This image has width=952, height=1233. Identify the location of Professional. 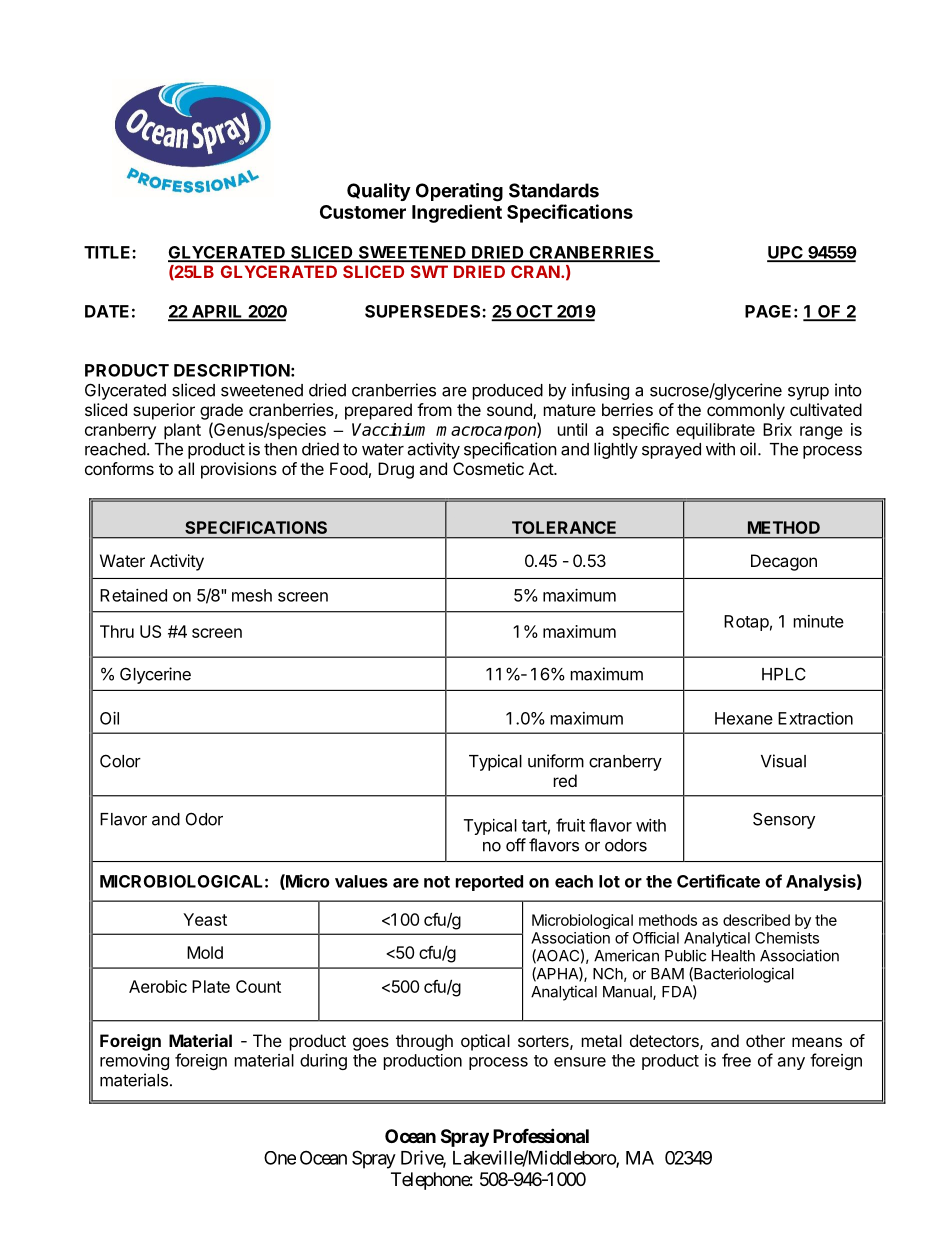
(541, 1135).
